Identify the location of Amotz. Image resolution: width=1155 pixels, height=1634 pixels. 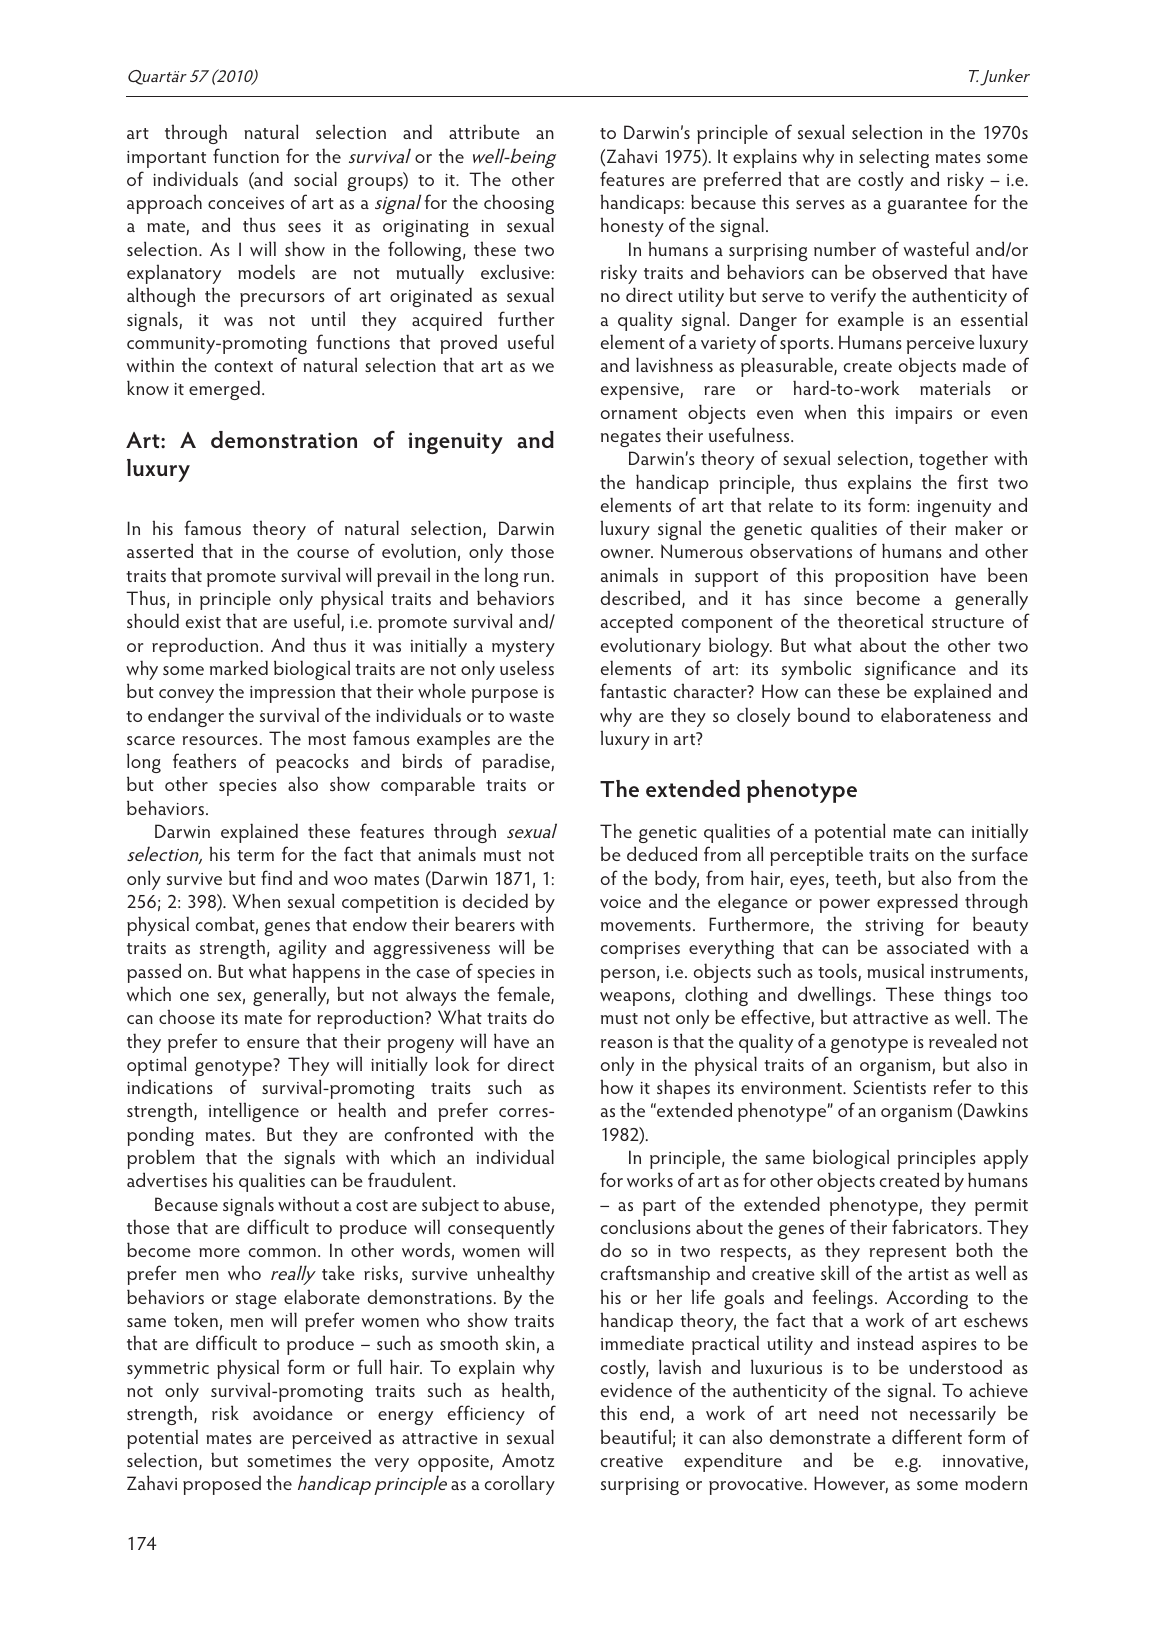
(528, 1460).
